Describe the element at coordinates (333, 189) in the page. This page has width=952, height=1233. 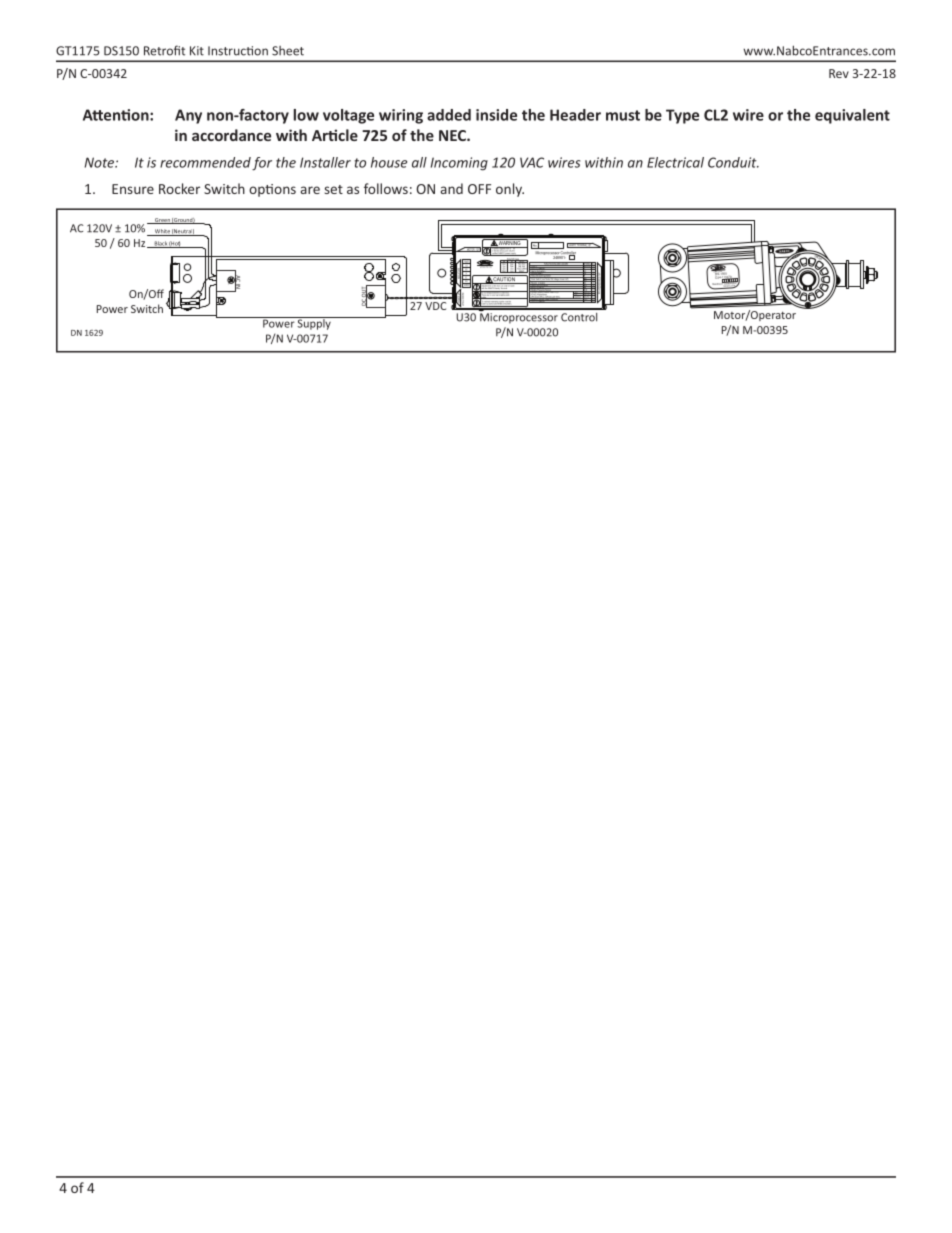
I see `set` at that location.
